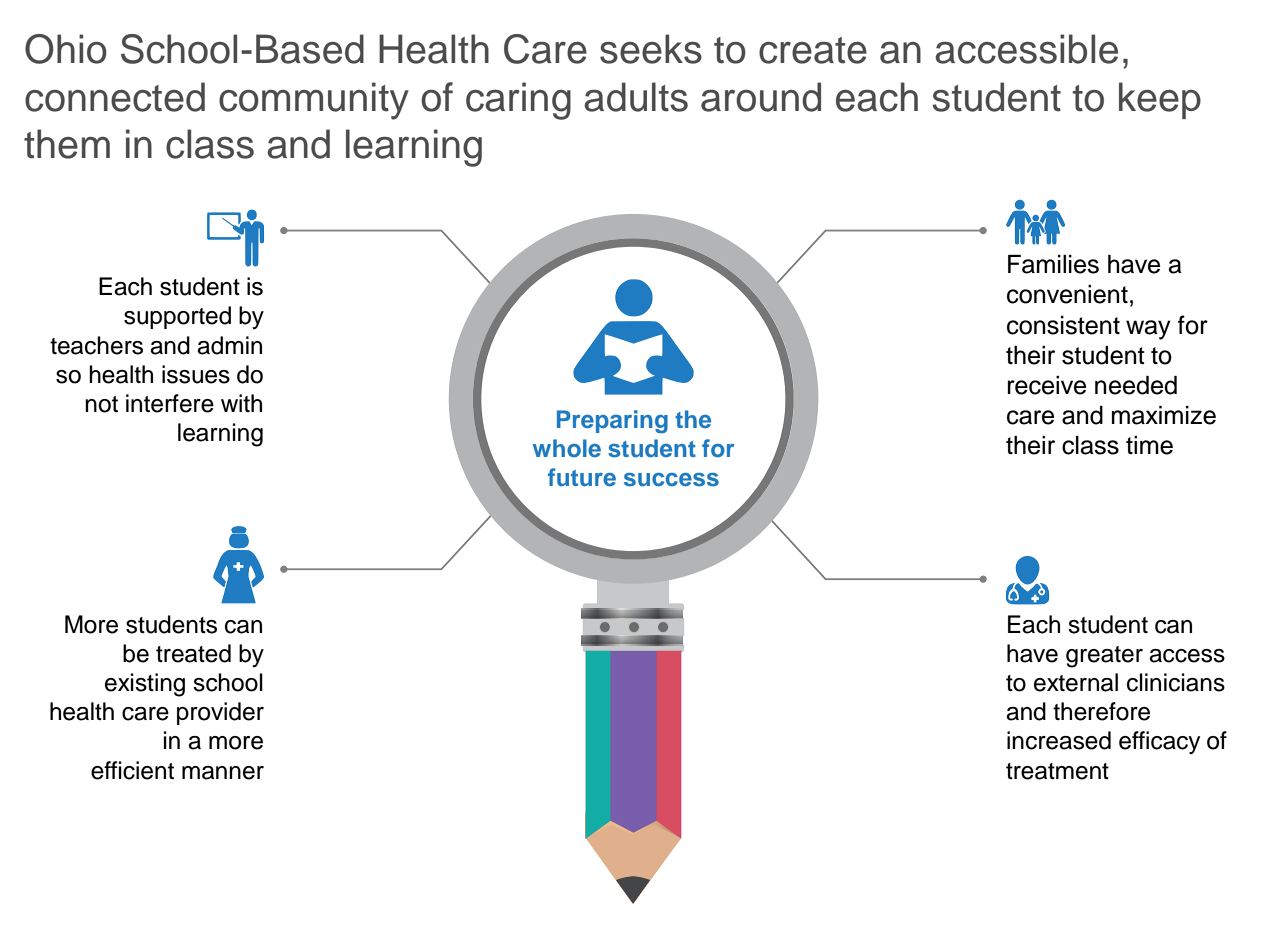 The width and height of the screenshot is (1270, 952). Describe the element at coordinates (651, 49) in the screenshot. I see `seeks` at that location.
